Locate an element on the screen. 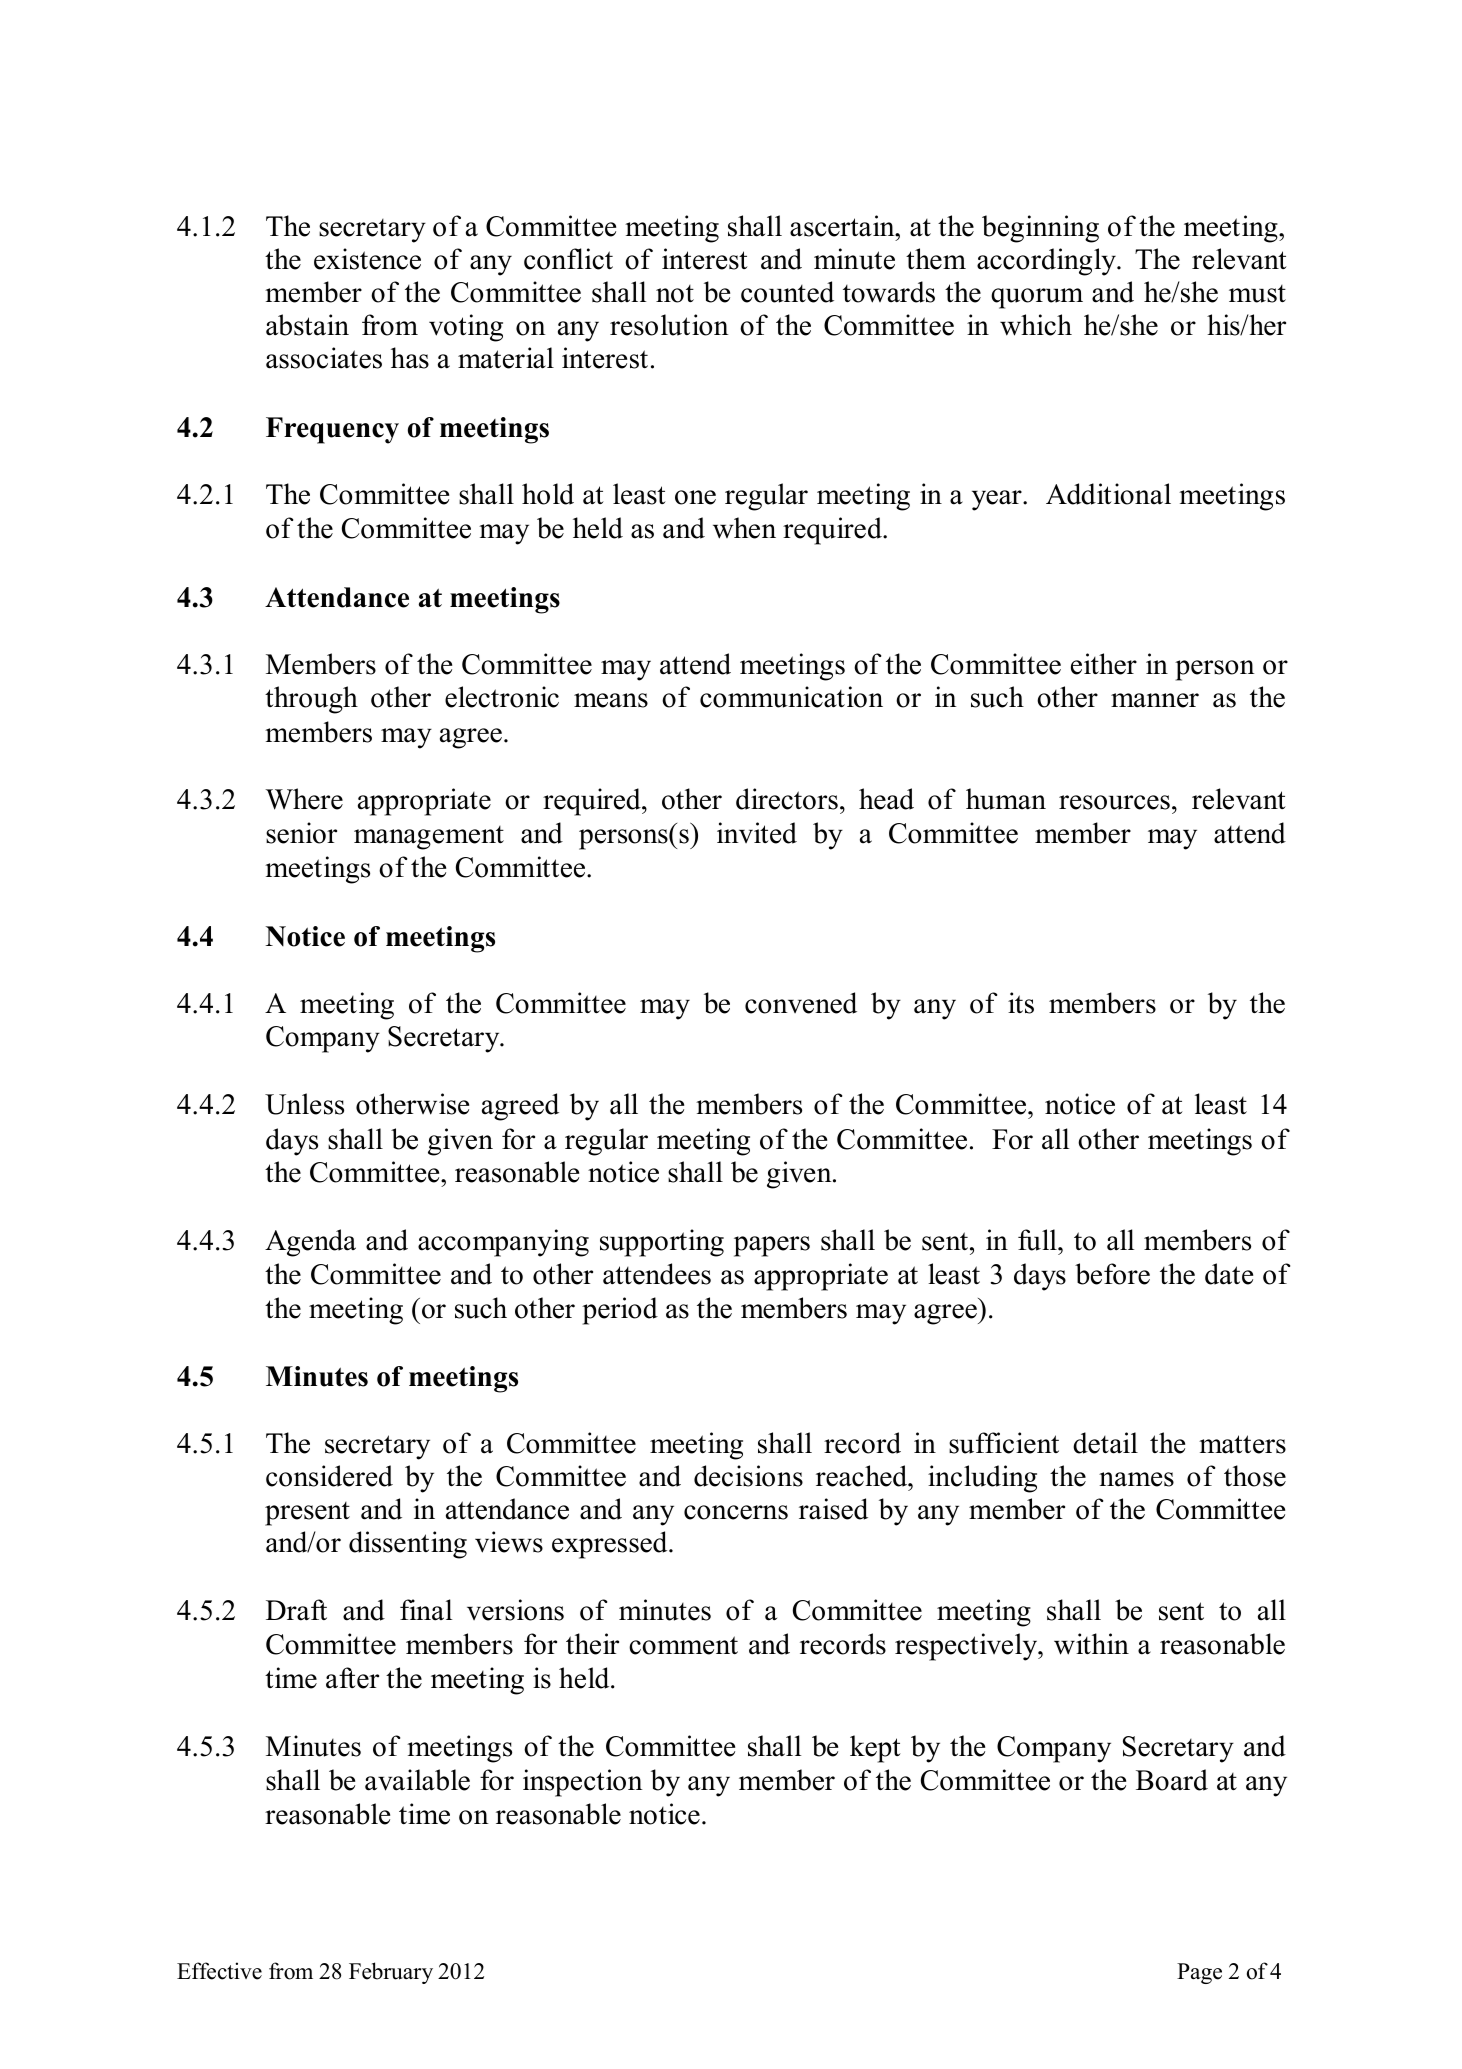 This screenshot has width=1462, height=2069. through is located at coordinates (311, 700).
